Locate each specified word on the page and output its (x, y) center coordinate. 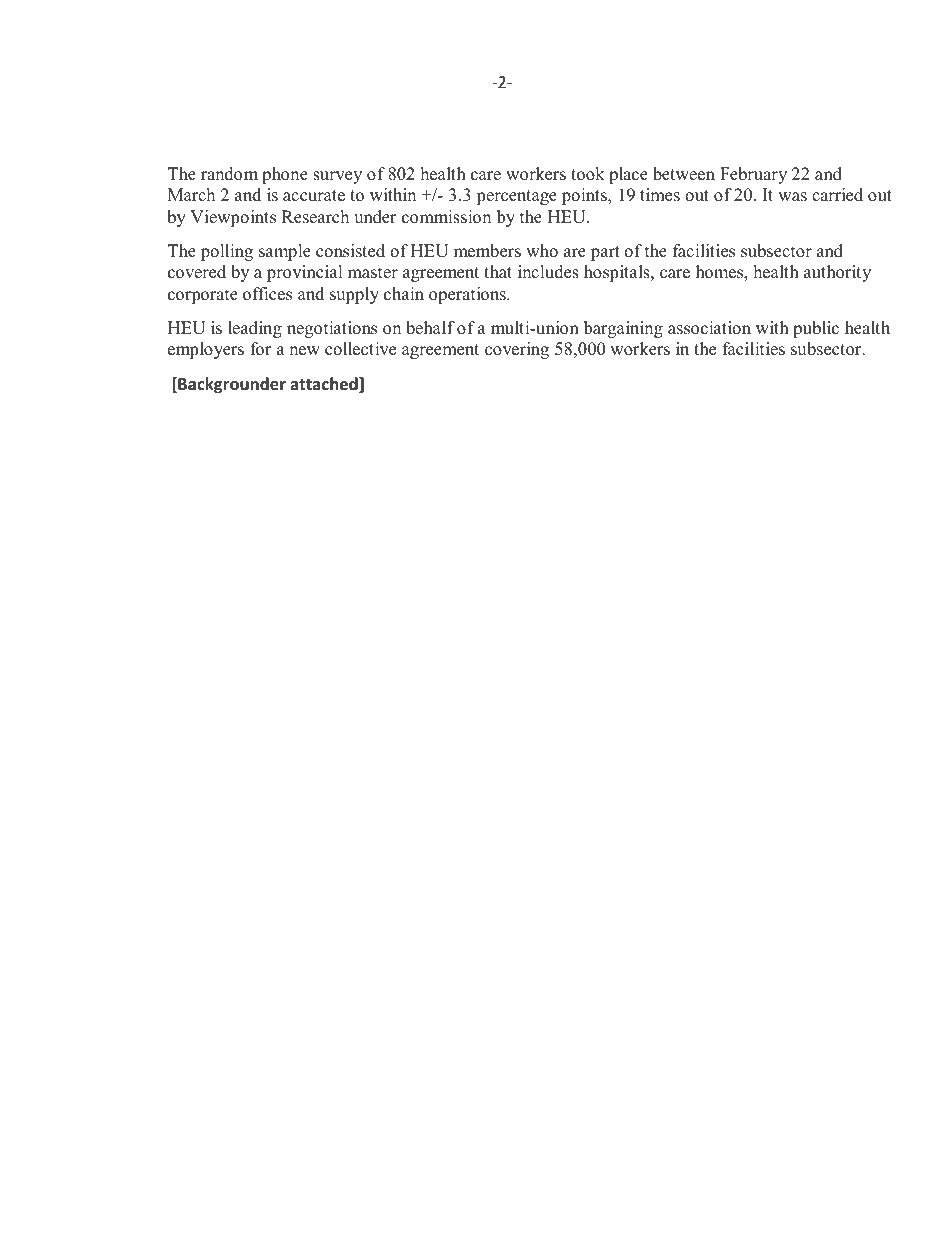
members (487, 251)
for (261, 349)
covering (517, 350)
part (605, 253)
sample (285, 252)
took (588, 174)
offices (267, 294)
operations (468, 295)
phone (285, 175)
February (753, 175)
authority (837, 273)
